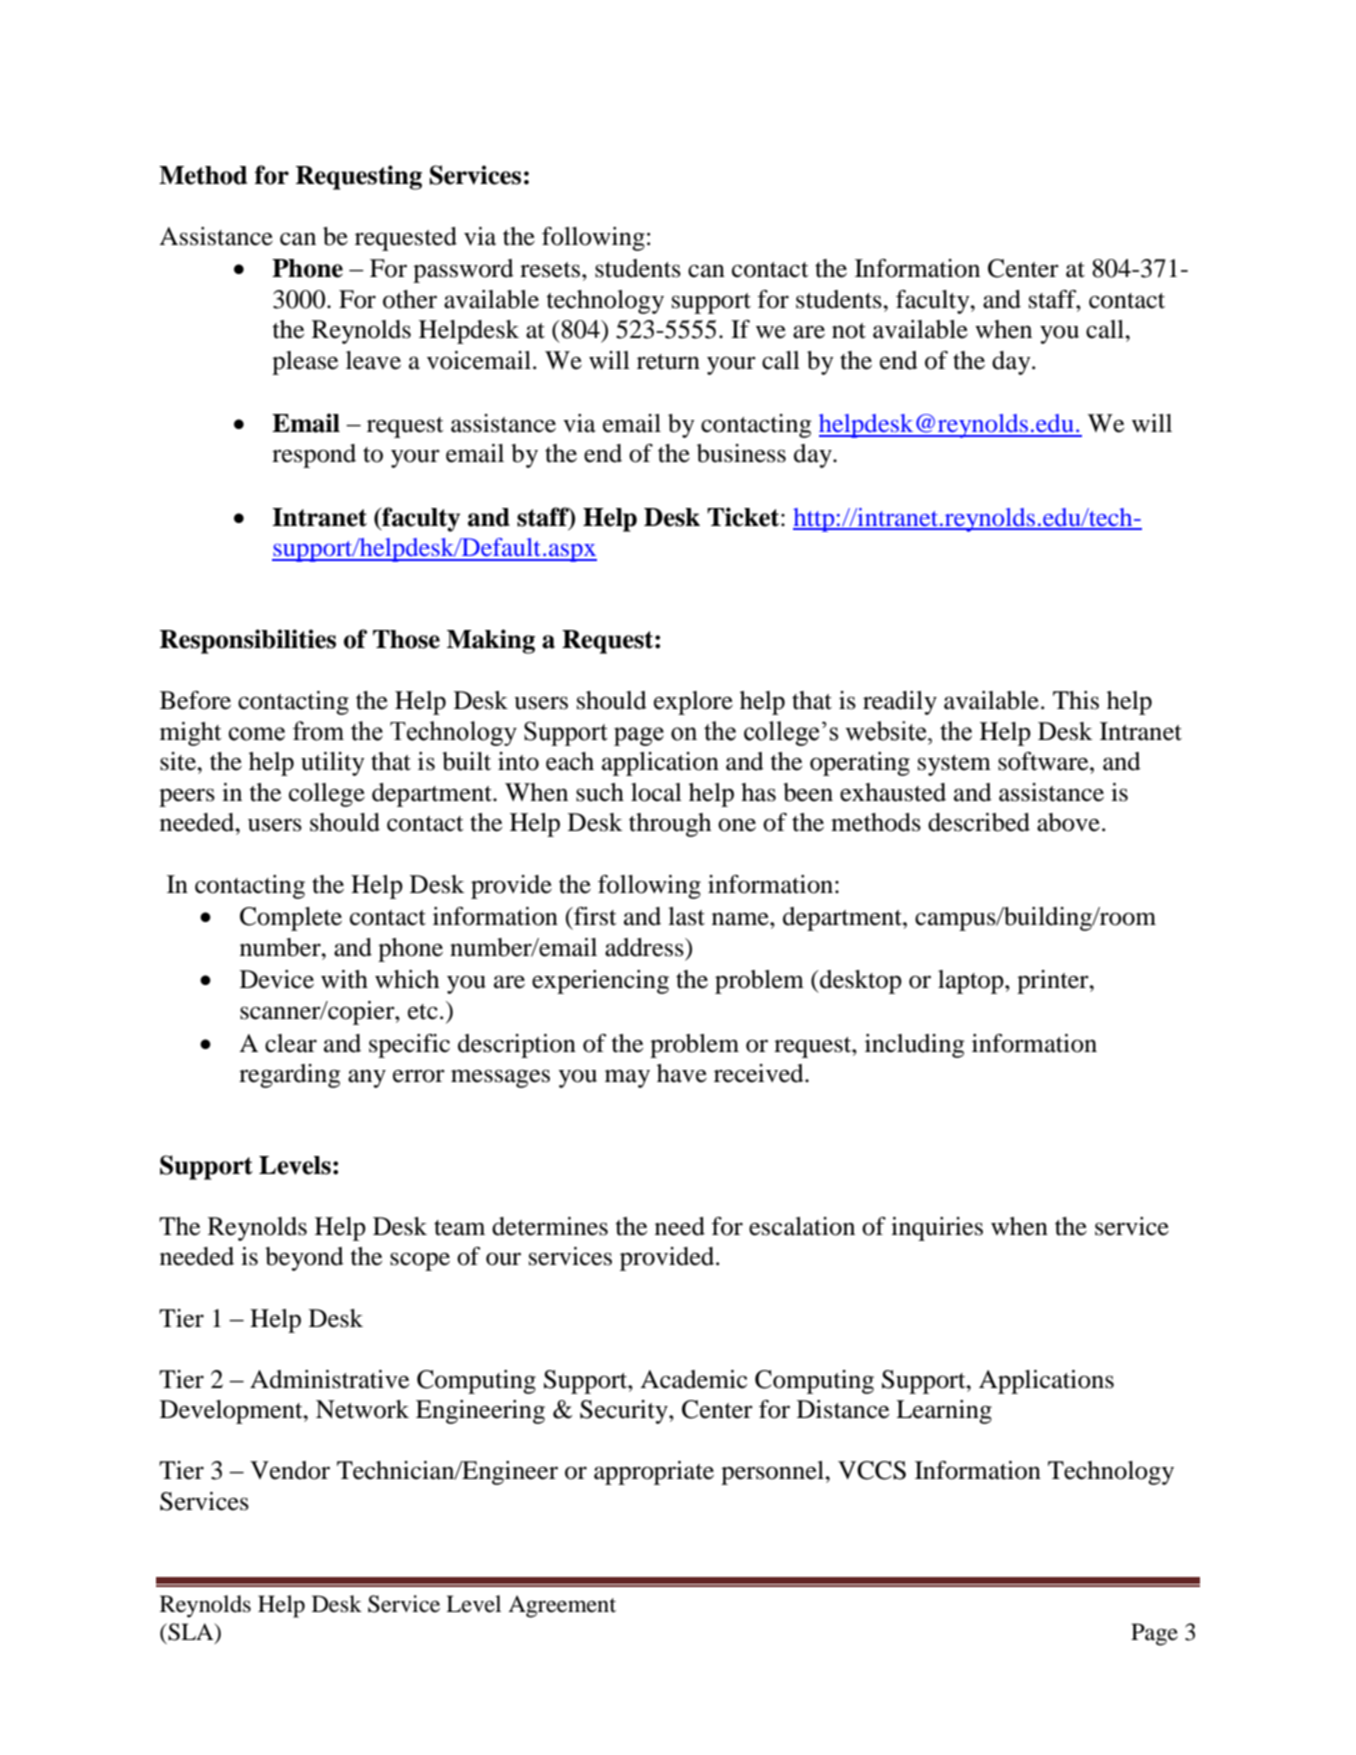 The width and height of the screenshot is (1356, 1755). What do you see at coordinates (849, 331) in the screenshot?
I see `not` at bounding box center [849, 331].
